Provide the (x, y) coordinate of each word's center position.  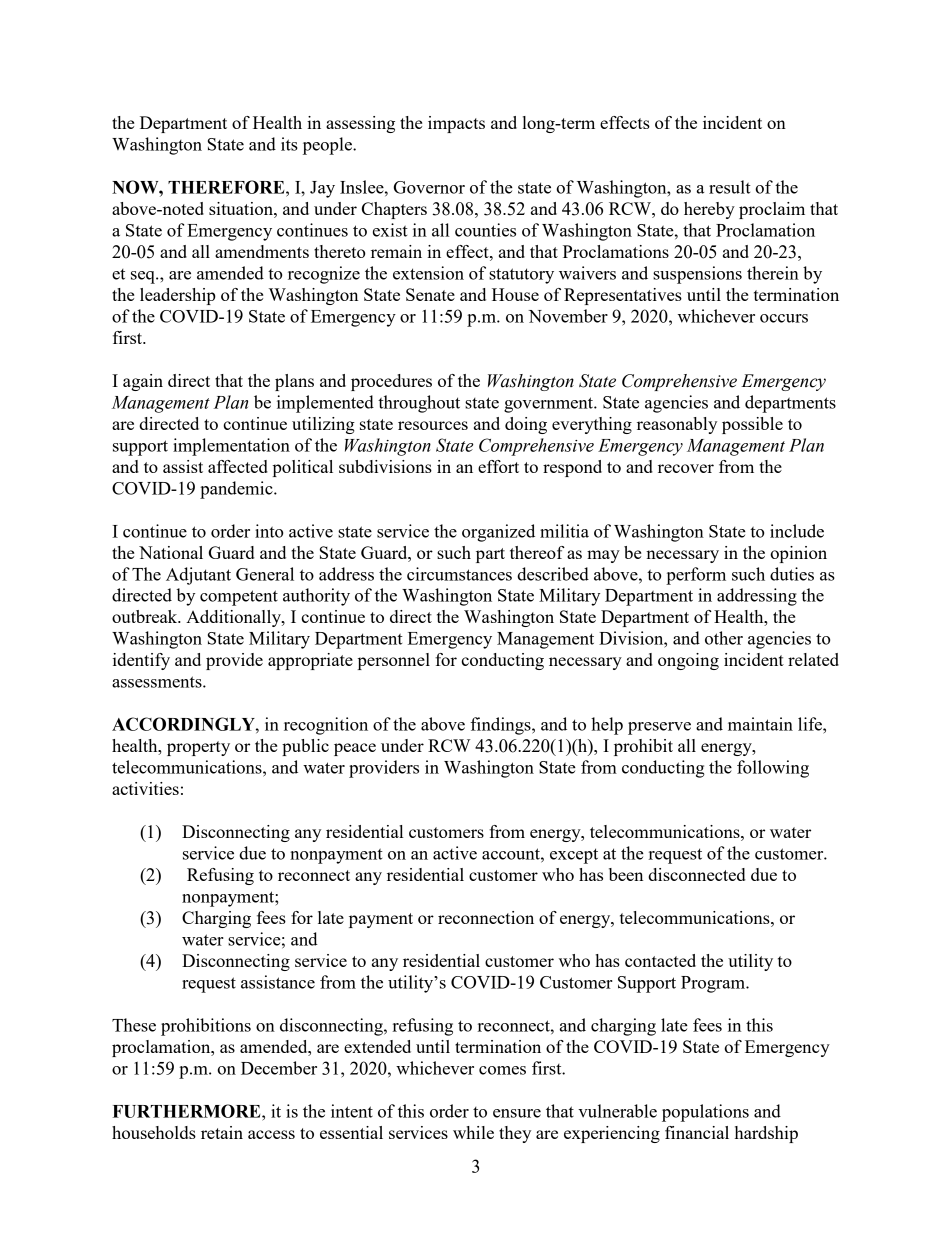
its (289, 144)
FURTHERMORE (188, 1111)
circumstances (459, 574)
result (730, 187)
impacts (456, 124)
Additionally (234, 618)
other (724, 638)
